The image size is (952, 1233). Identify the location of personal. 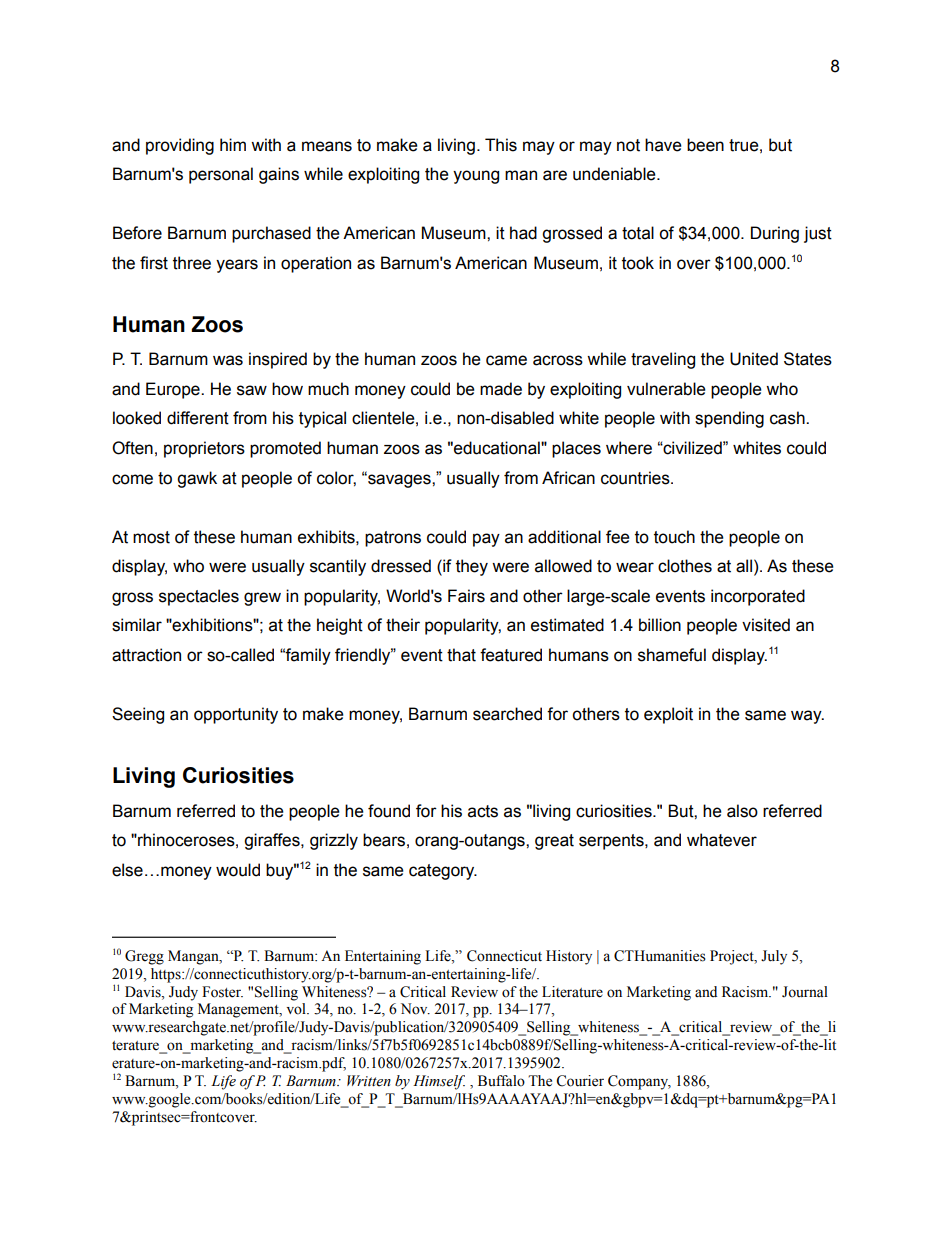
(221, 175).
